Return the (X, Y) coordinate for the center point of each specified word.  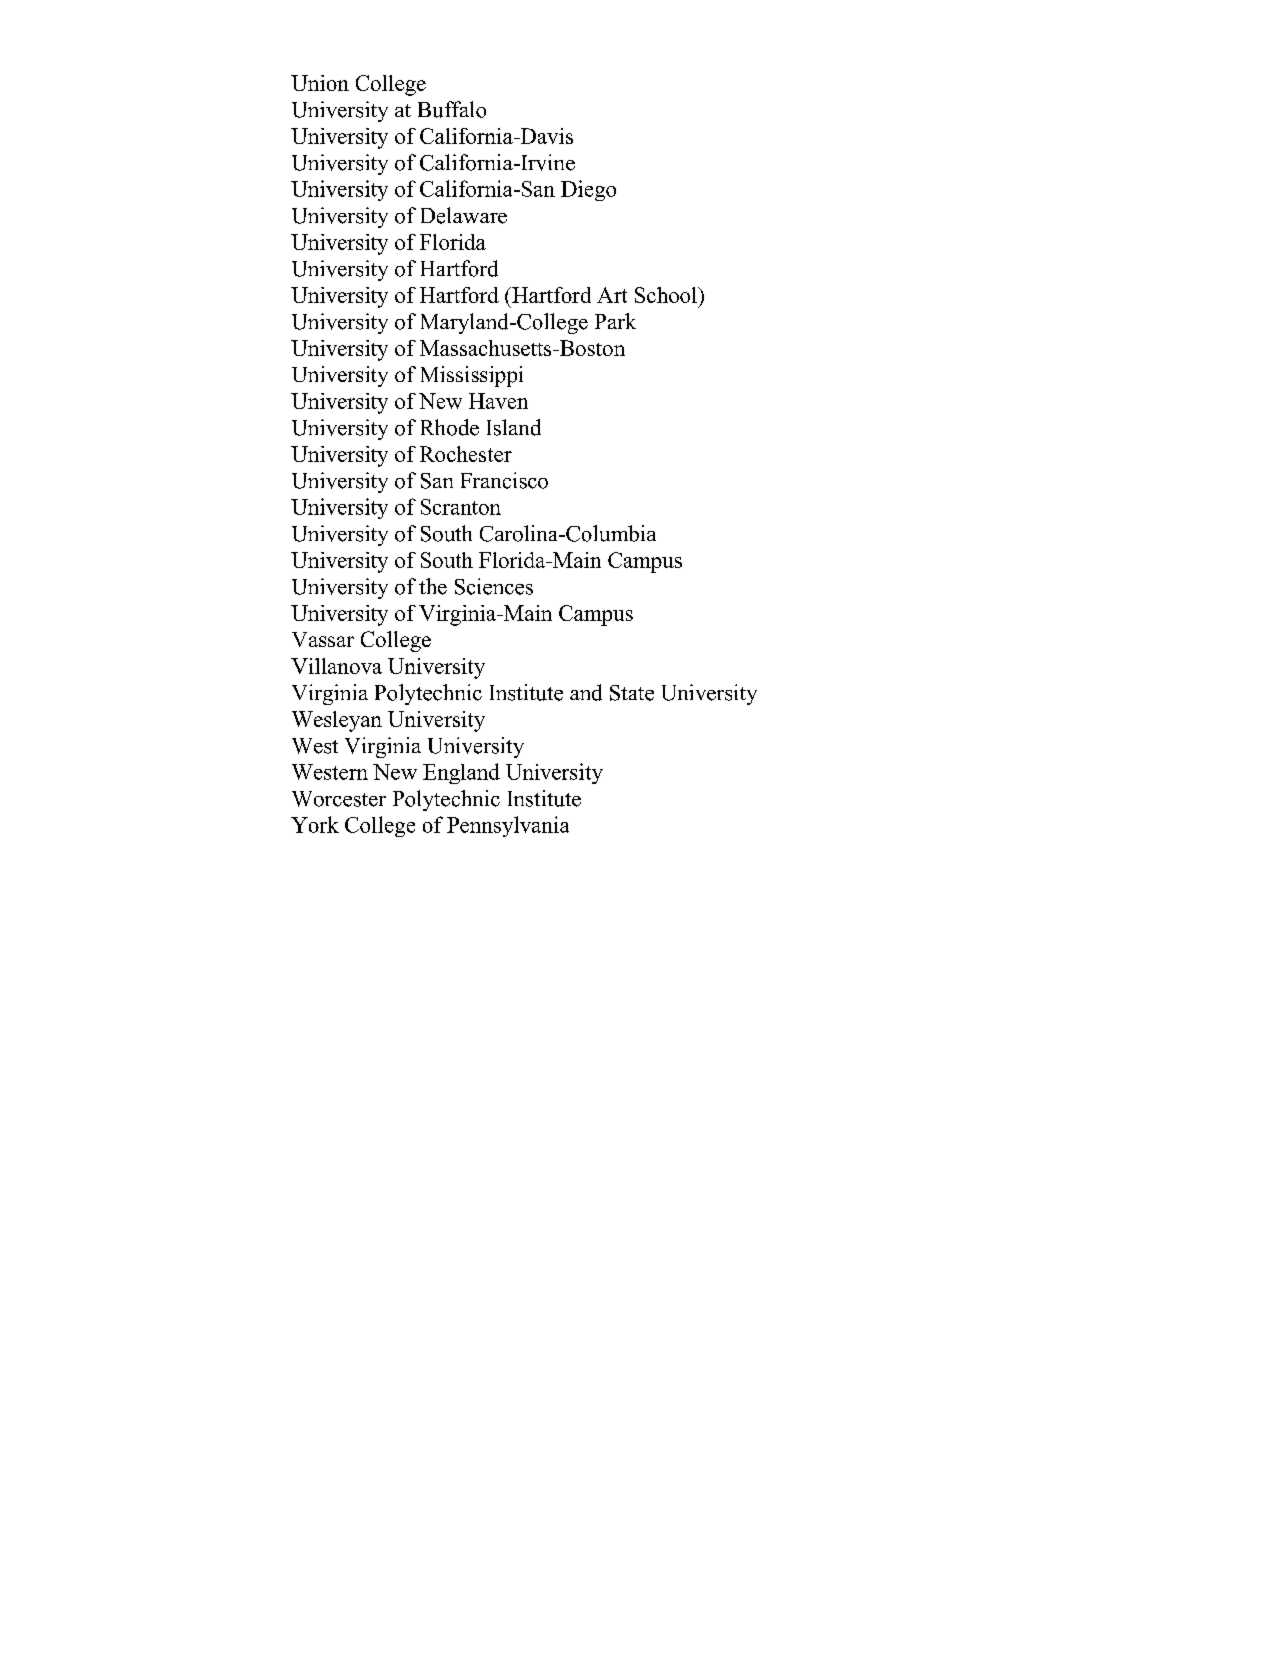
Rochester (466, 454)
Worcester (339, 799)
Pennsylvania (508, 826)
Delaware (464, 215)
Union (320, 83)
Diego (588, 190)
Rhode (450, 427)
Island (514, 427)
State (632, 693)
